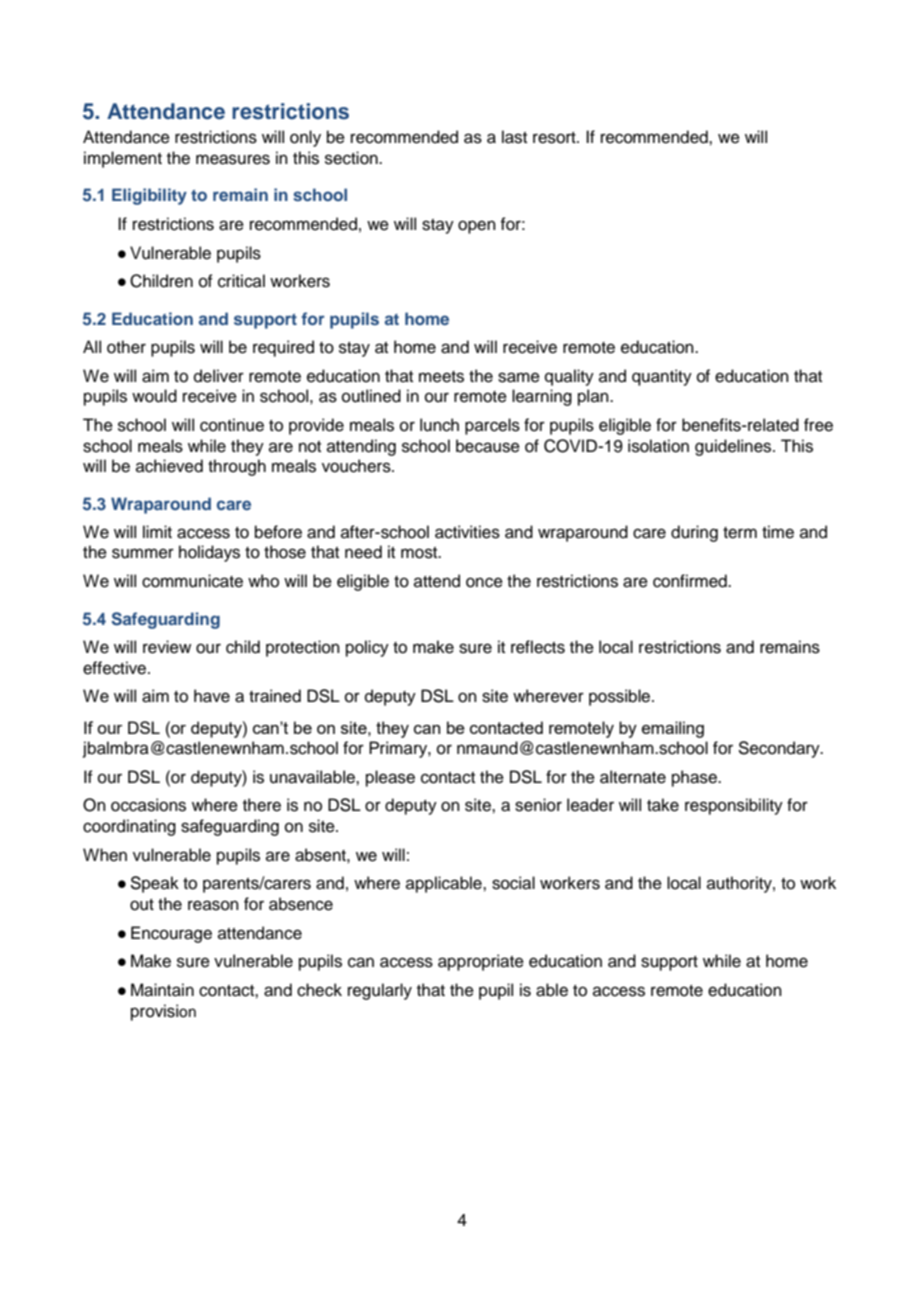 The width and height of the document is (924, 1308). What do you see at coordinates (162, 990) in the document?
I see `Maintain` at bounding box center [162, 990].
